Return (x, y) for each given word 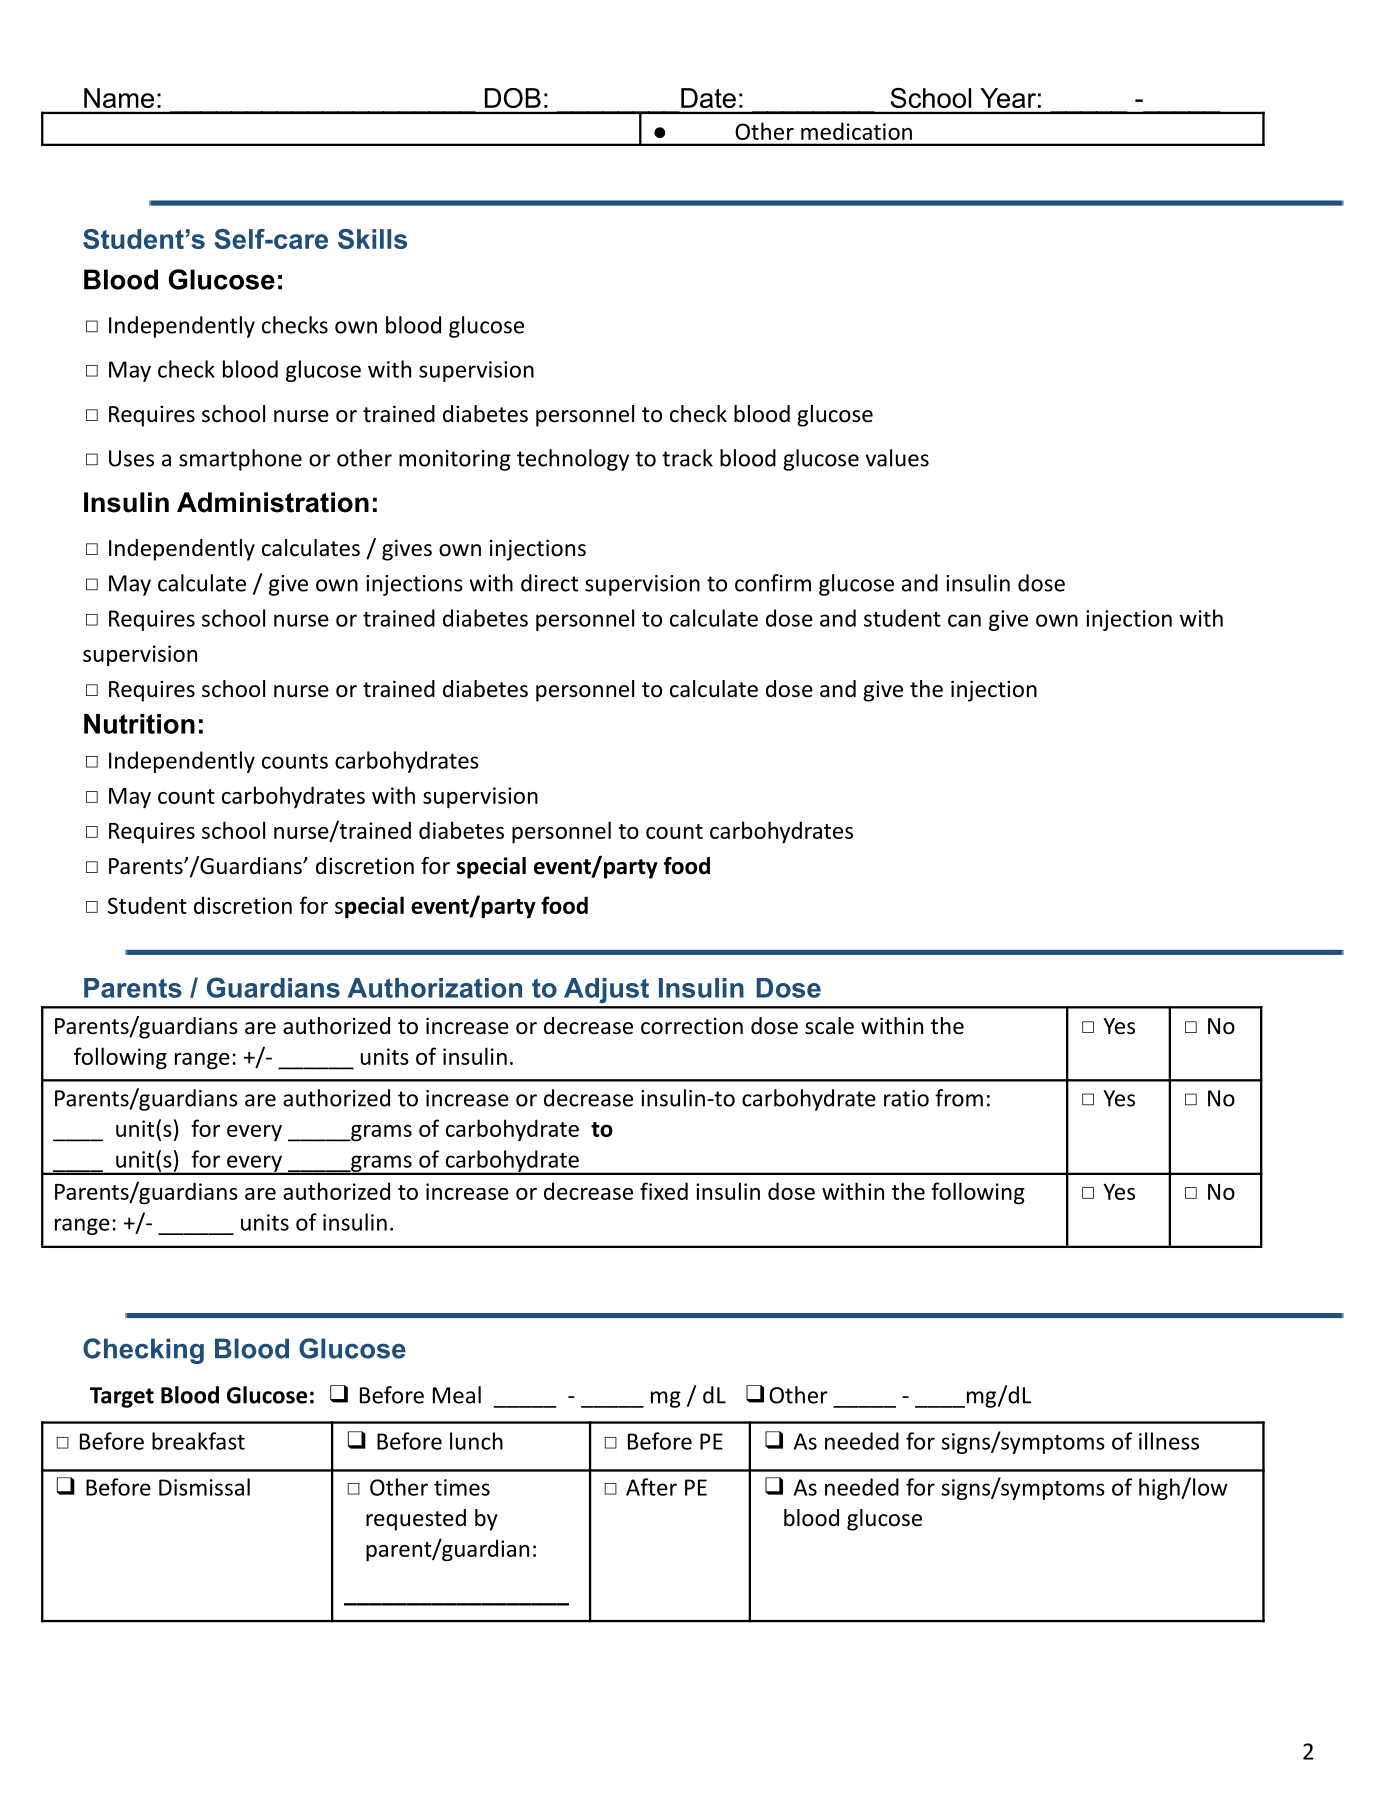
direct (549, 583)
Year (1008, 98)
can (964, 620)
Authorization (435, 988)
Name (119, 98)
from (959, 1098)
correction (692, 1026)
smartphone (240, 460)
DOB (513, 98)
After (651, 1487)
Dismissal (204, 1487)
